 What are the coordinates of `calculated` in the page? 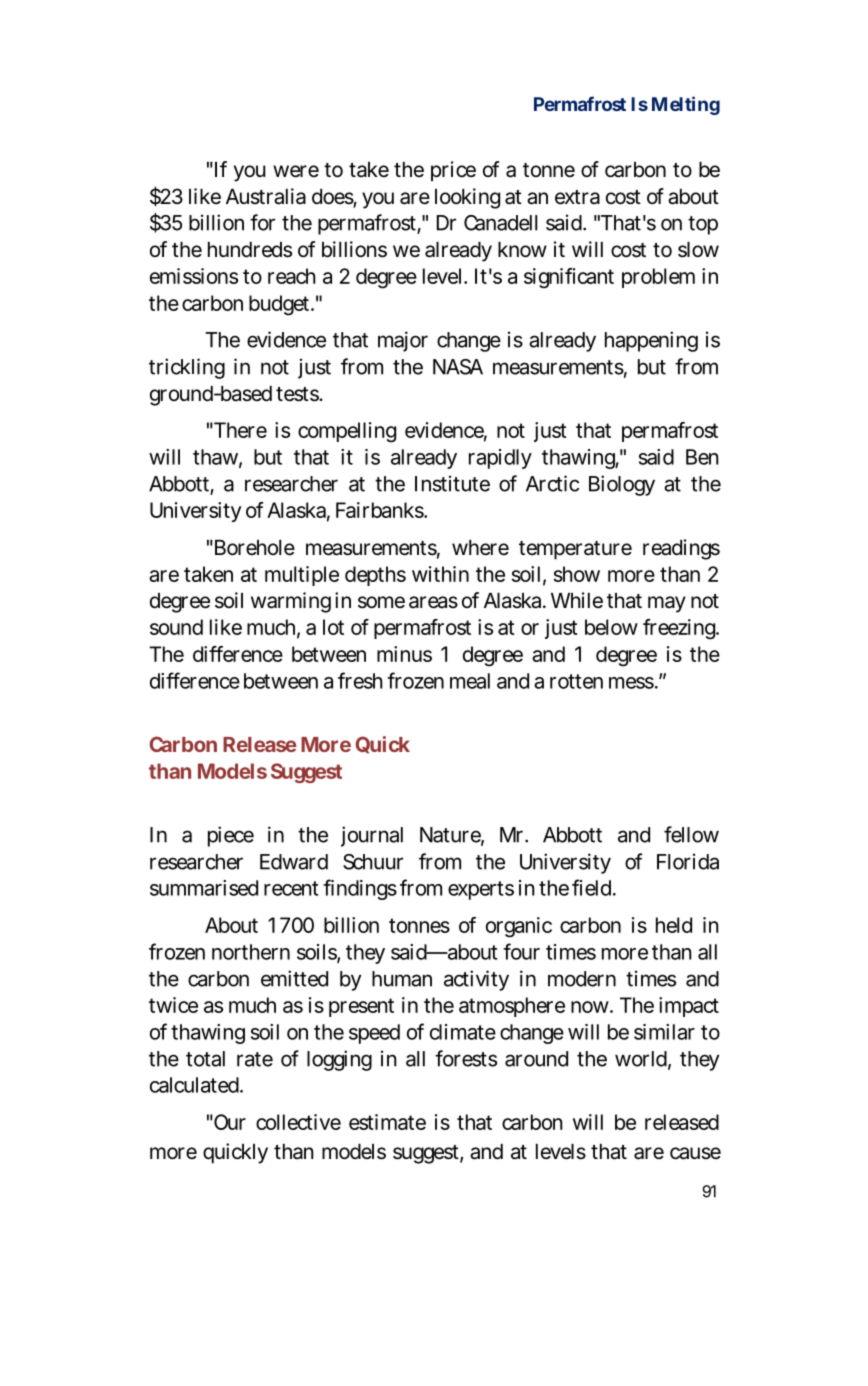 It's located at (194, 1085).
